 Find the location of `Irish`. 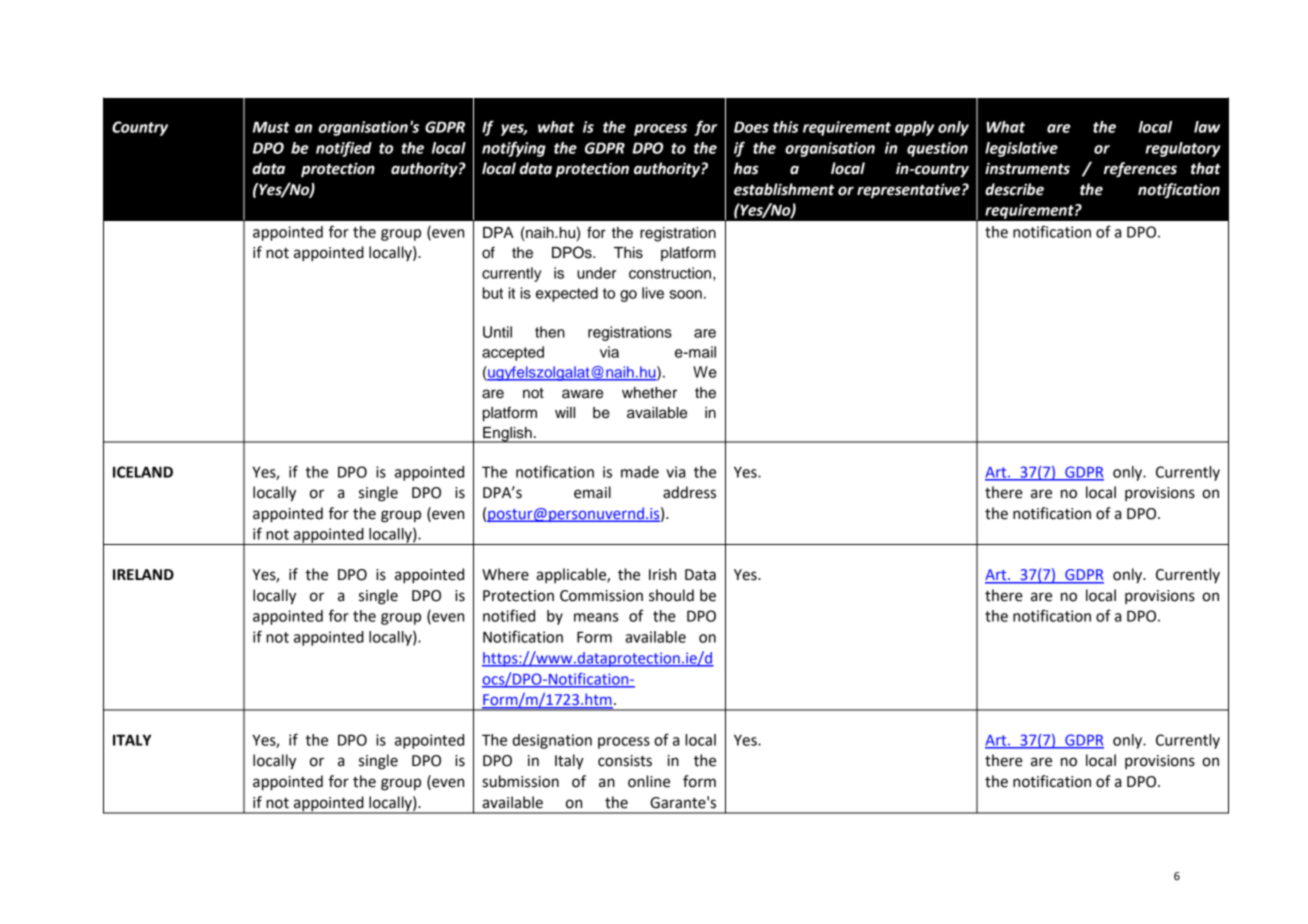

Irish is located at coordinates (662, 574).
